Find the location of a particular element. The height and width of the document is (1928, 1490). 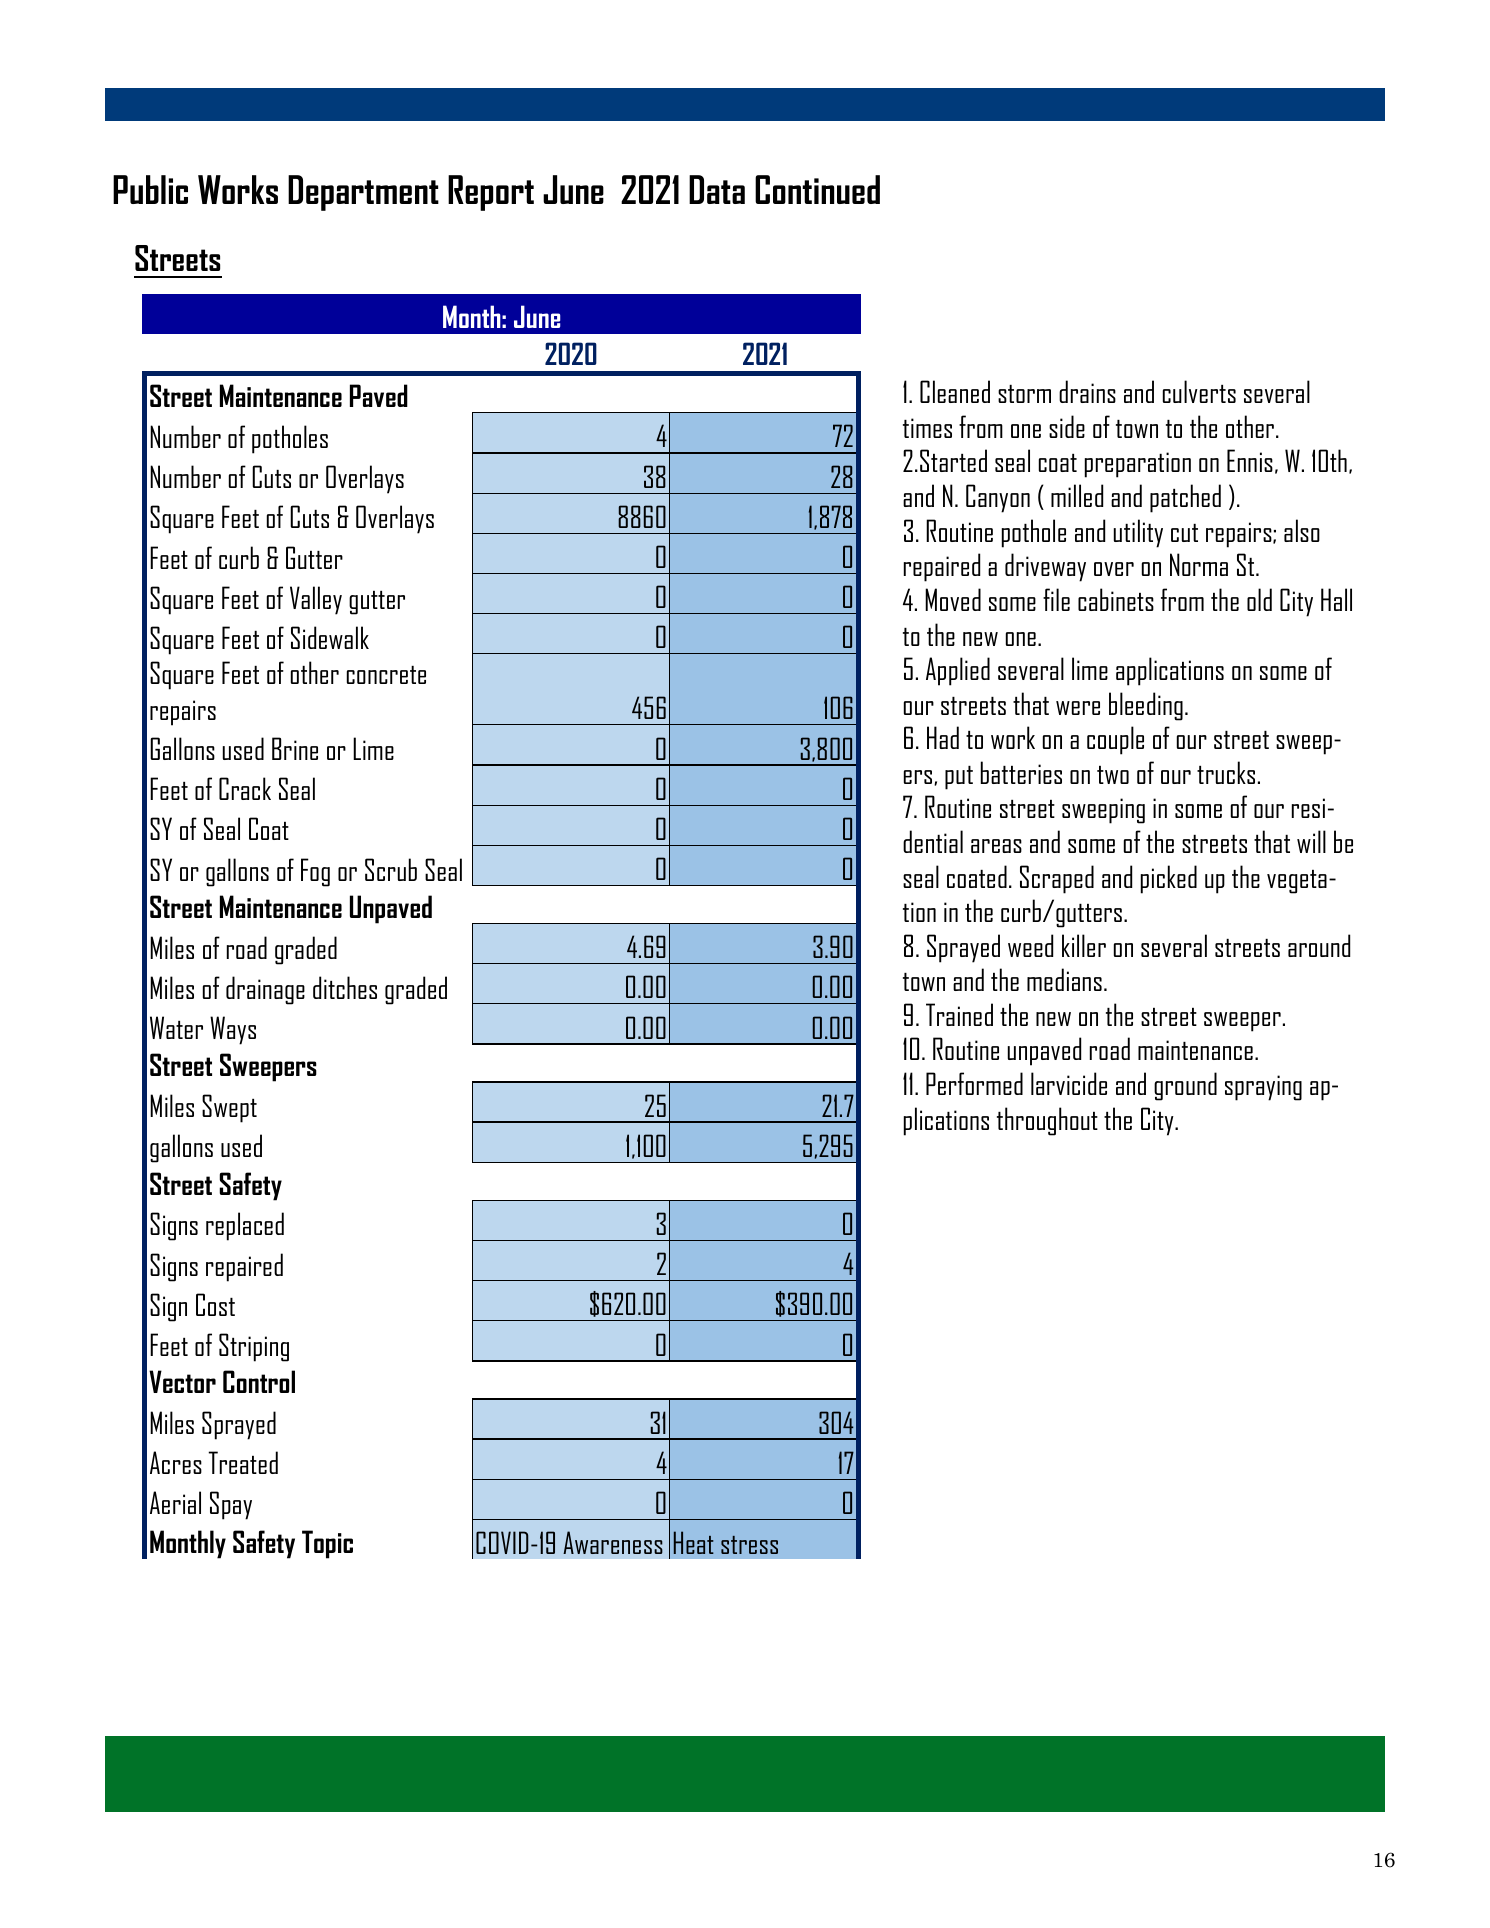

Spay is located at coordinates (231, 1505).
